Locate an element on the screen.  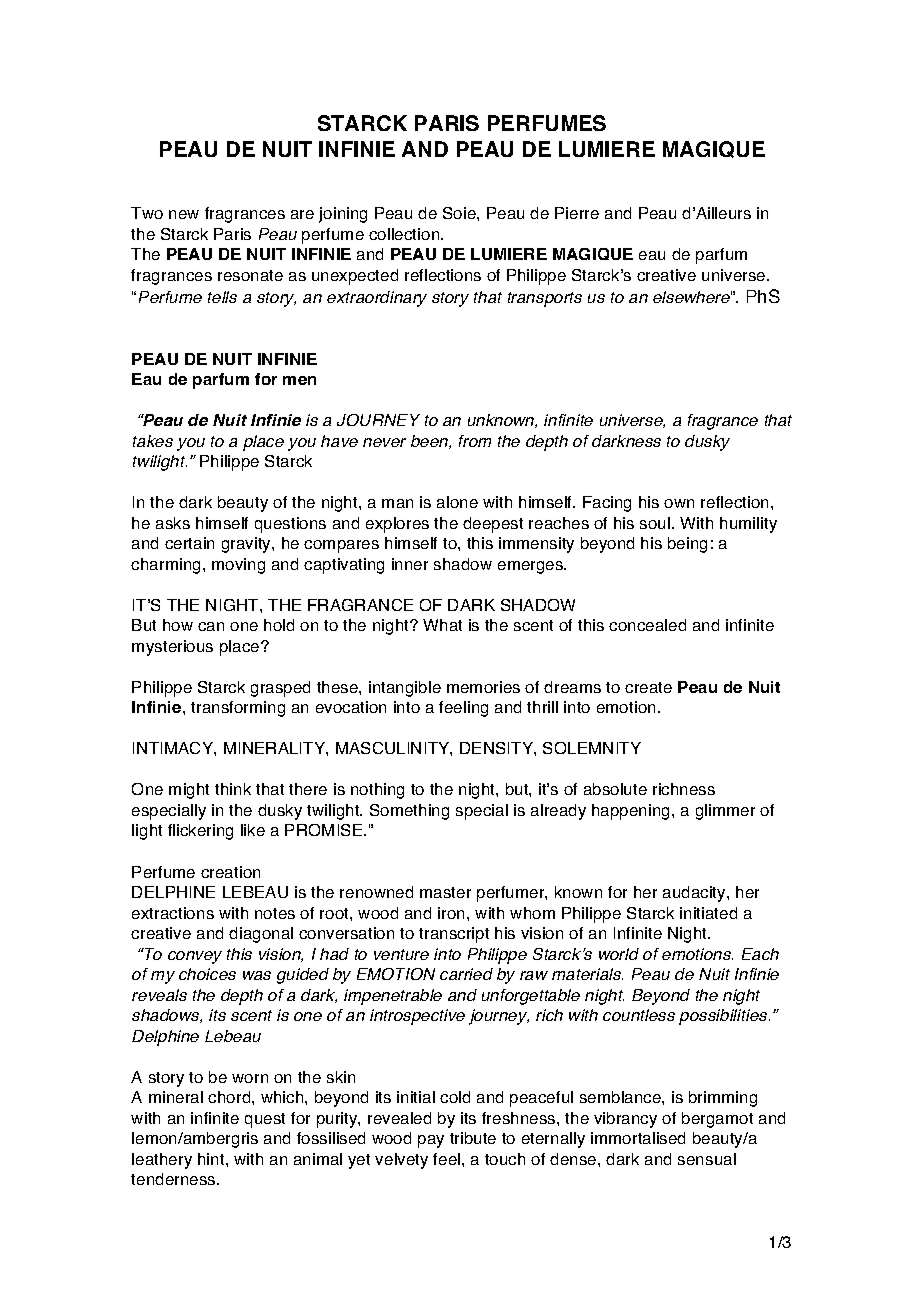
certain is located at coordinates (189, 543).
